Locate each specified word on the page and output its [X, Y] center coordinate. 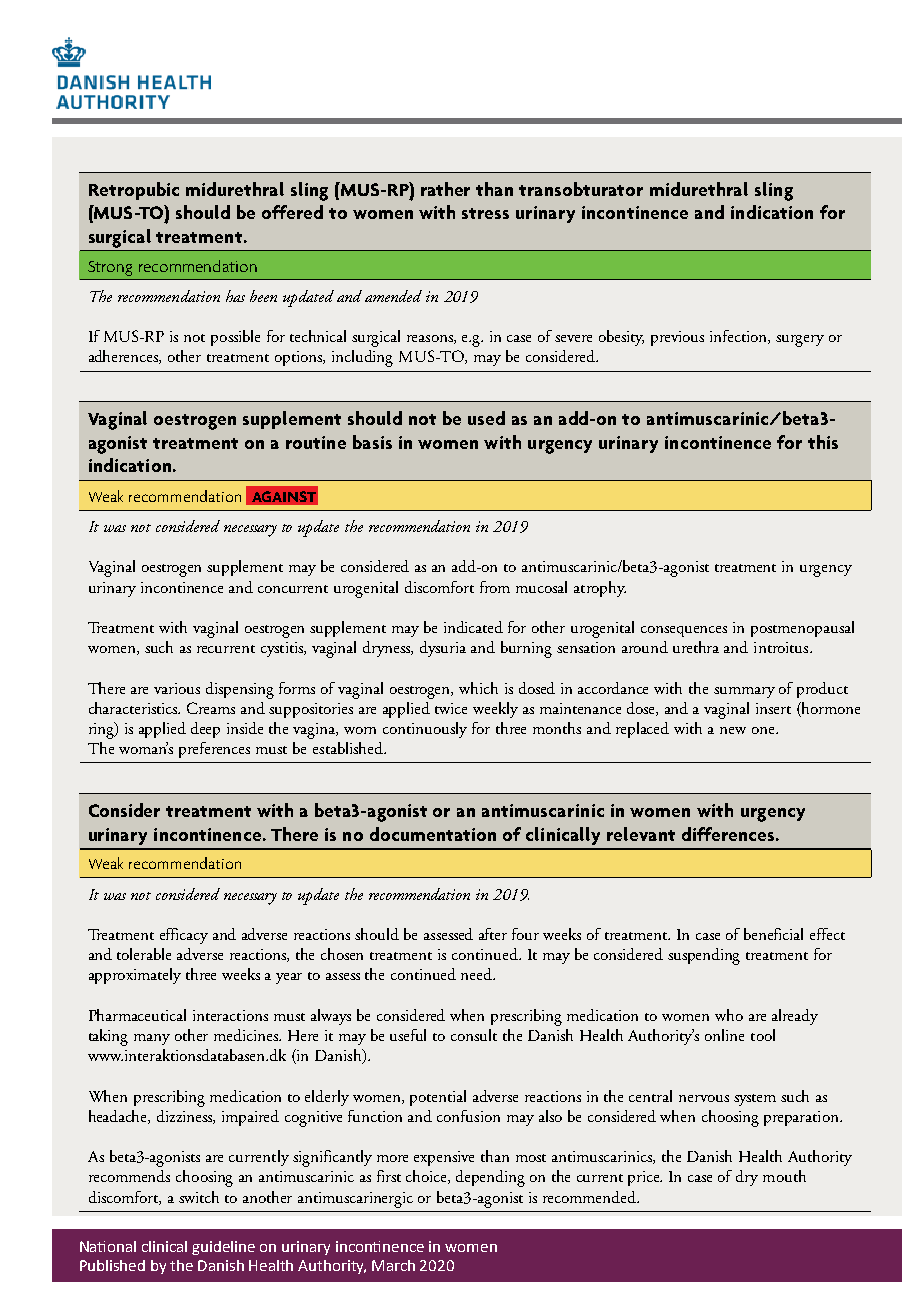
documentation [433, 834]
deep [205, 730]
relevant [641, 834]
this [823, 442]
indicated [473, 627]
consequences [684, 631]
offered [292, 212]
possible [235, 338]
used [486, 418]
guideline [223, 1248]
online [724, 1035]
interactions [230, 1015]
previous [677, 338]
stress [485, 213]
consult [474, 1035]
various [177, 688]
